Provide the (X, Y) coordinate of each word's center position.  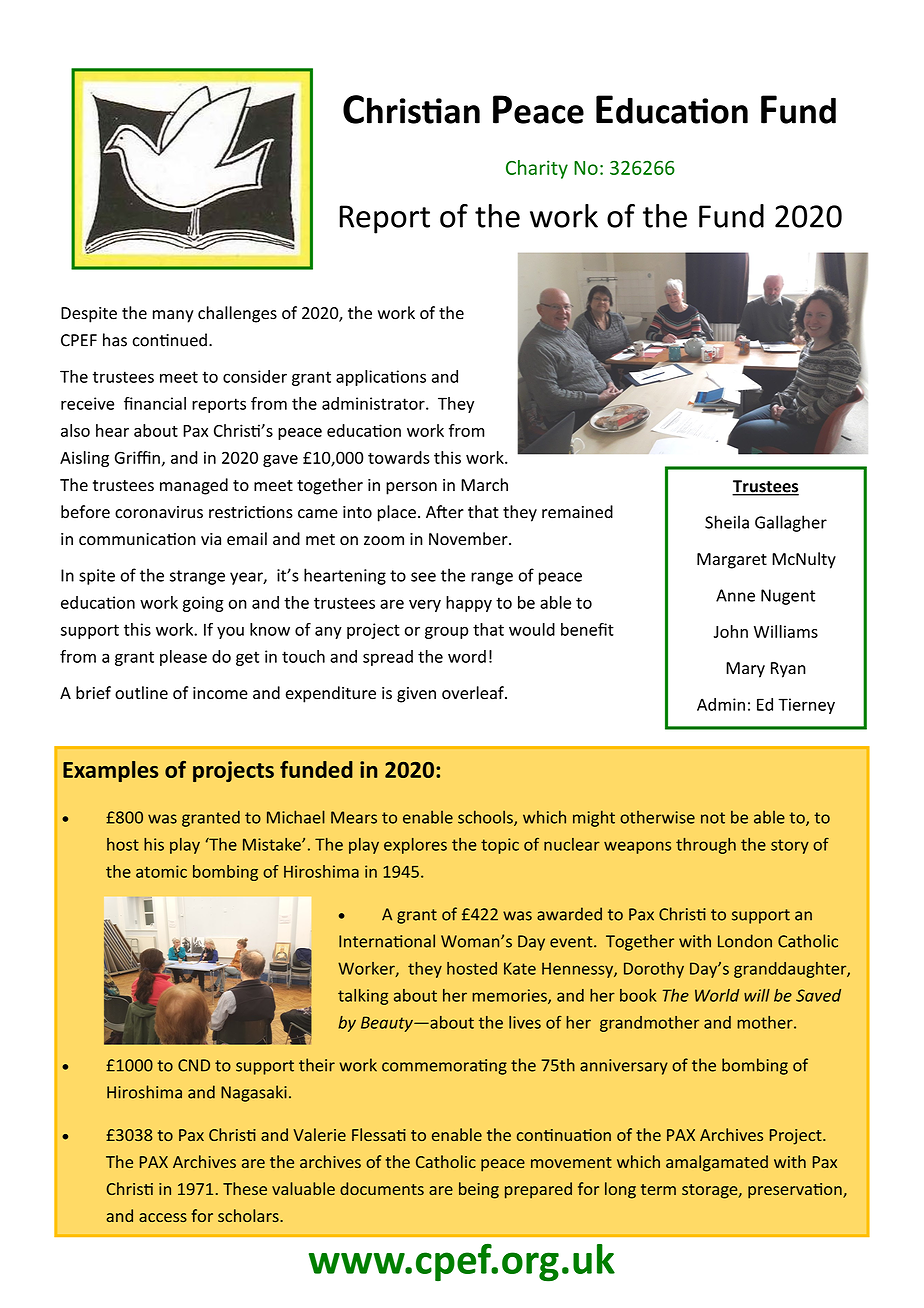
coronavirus (159, 512)
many (173, 316)
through (706, 846)
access (163, 1217)
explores (415, 846)
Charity (537, 169)
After (445, 512)
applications (381, 378)
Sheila (727, 522)
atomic (161, 871)
